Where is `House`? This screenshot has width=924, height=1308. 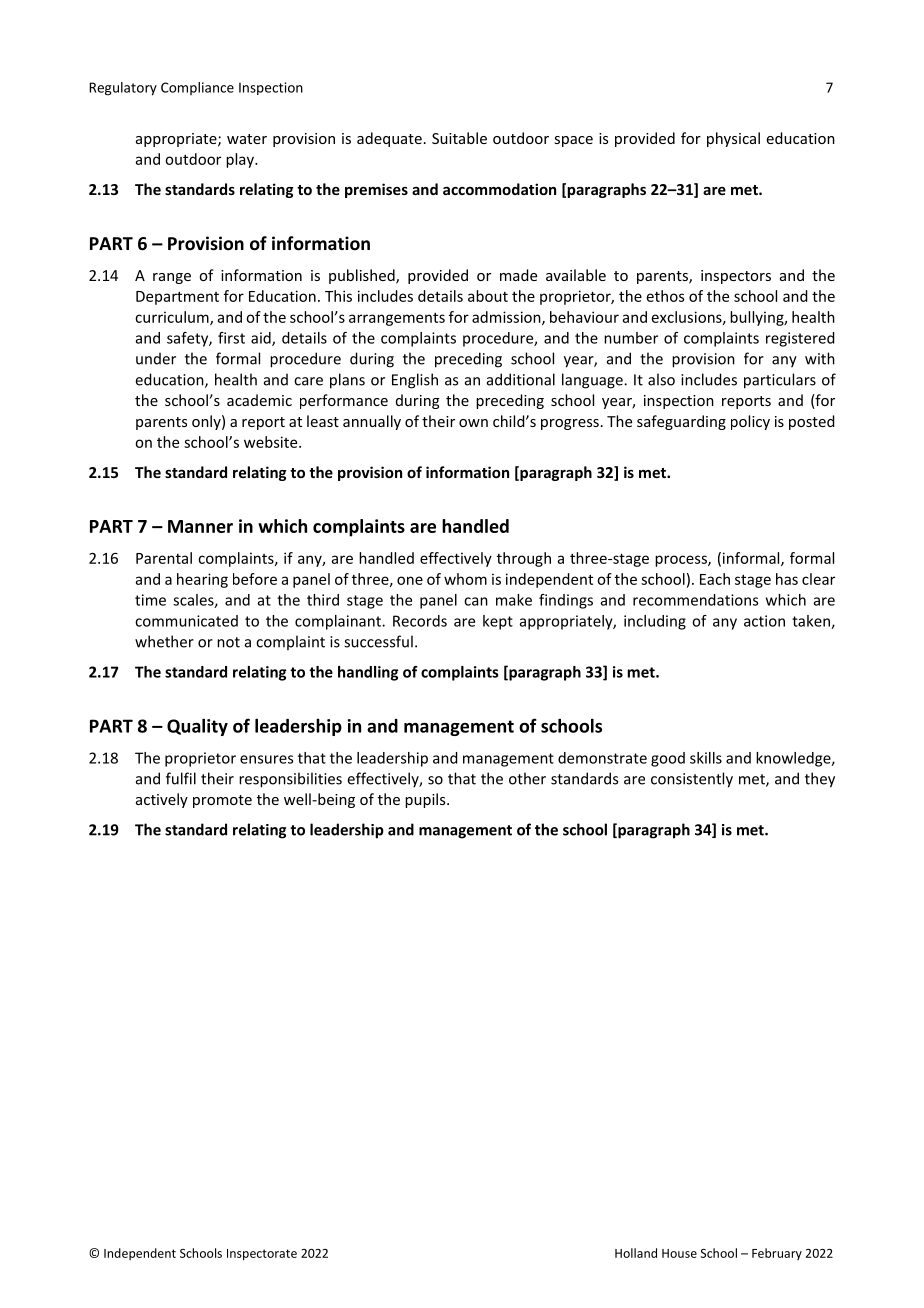 House is located at coordinates (679, 1253).
